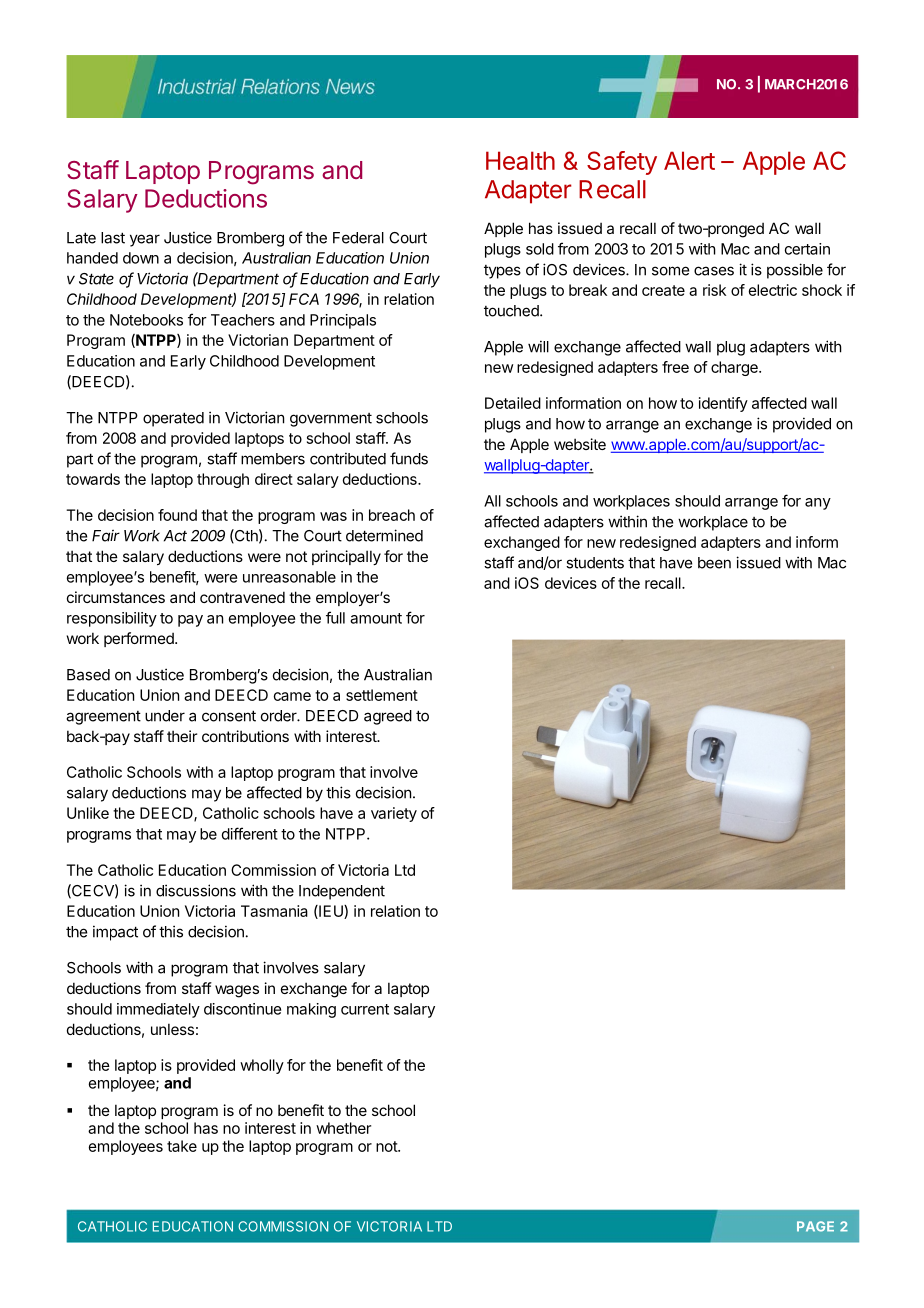 The width and height of the page is (924, 1308). I want to click on Alert, so click(689, 160).
